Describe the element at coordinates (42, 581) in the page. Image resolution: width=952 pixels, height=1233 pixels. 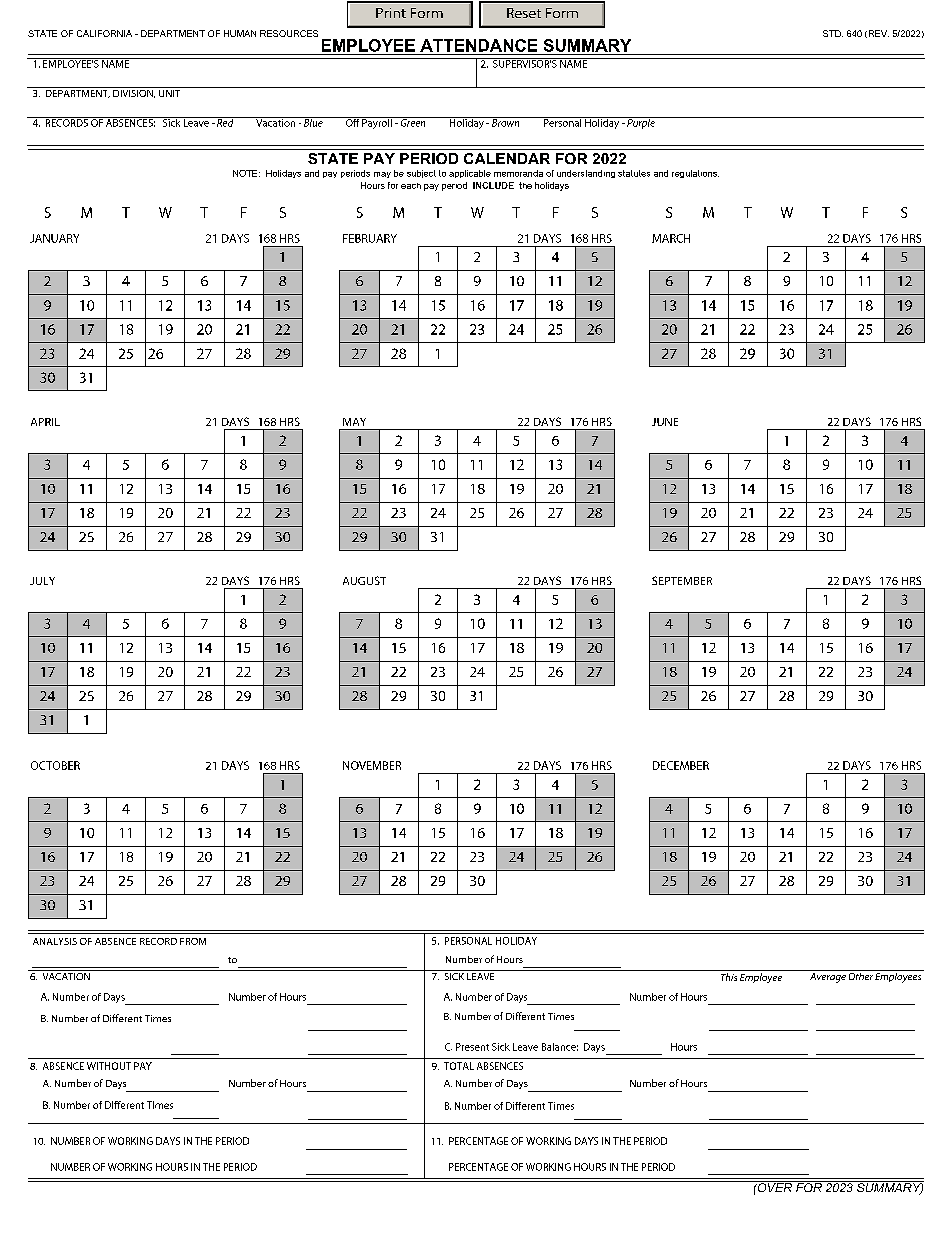
I see `JULY` at that location.
